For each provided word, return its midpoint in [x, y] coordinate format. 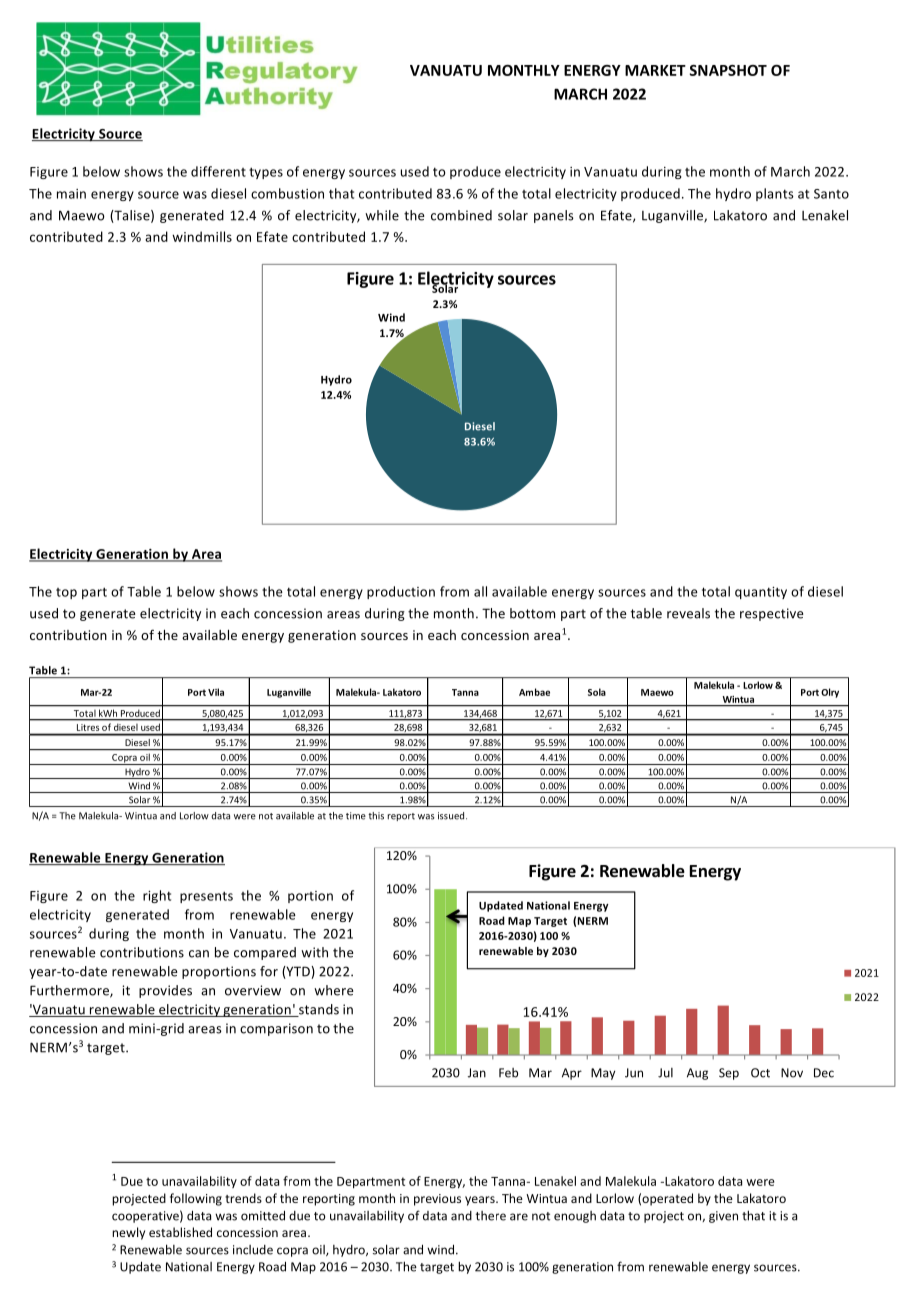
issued [452, 816]
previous [437, 1200]
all [480, 591]
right [157, 896]
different [218, 171]
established [180, 1232]
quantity [761, 593]
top [66, 593]
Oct [760, 1073]
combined [461, 215]
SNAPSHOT [728, 70]
